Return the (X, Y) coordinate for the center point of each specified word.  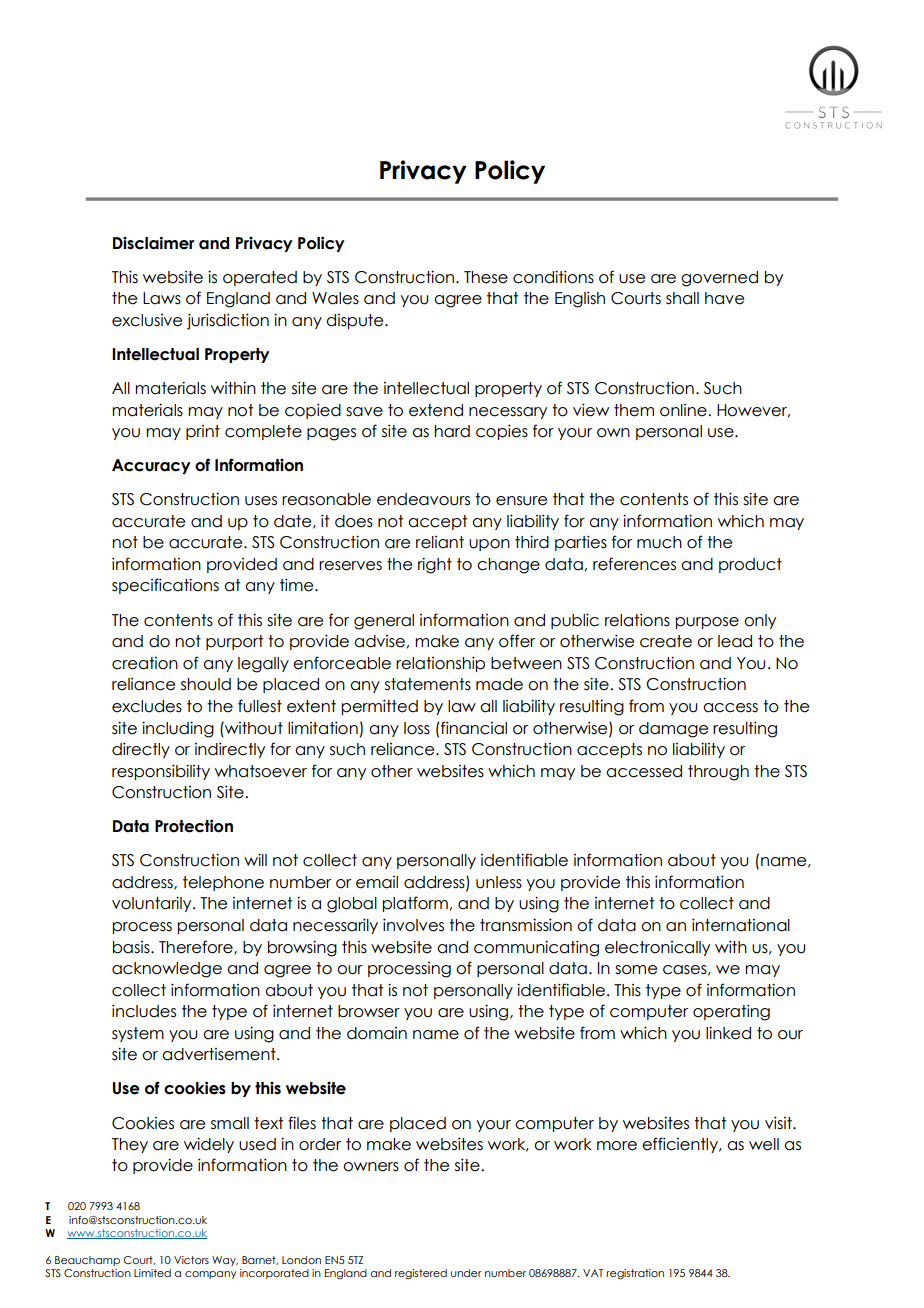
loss (417, 728)
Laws (162, 298)
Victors (191, 1260)
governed (719, 279)
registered (421, 1274)
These (486, 277)
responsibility (161, 772)
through (718, 773)
